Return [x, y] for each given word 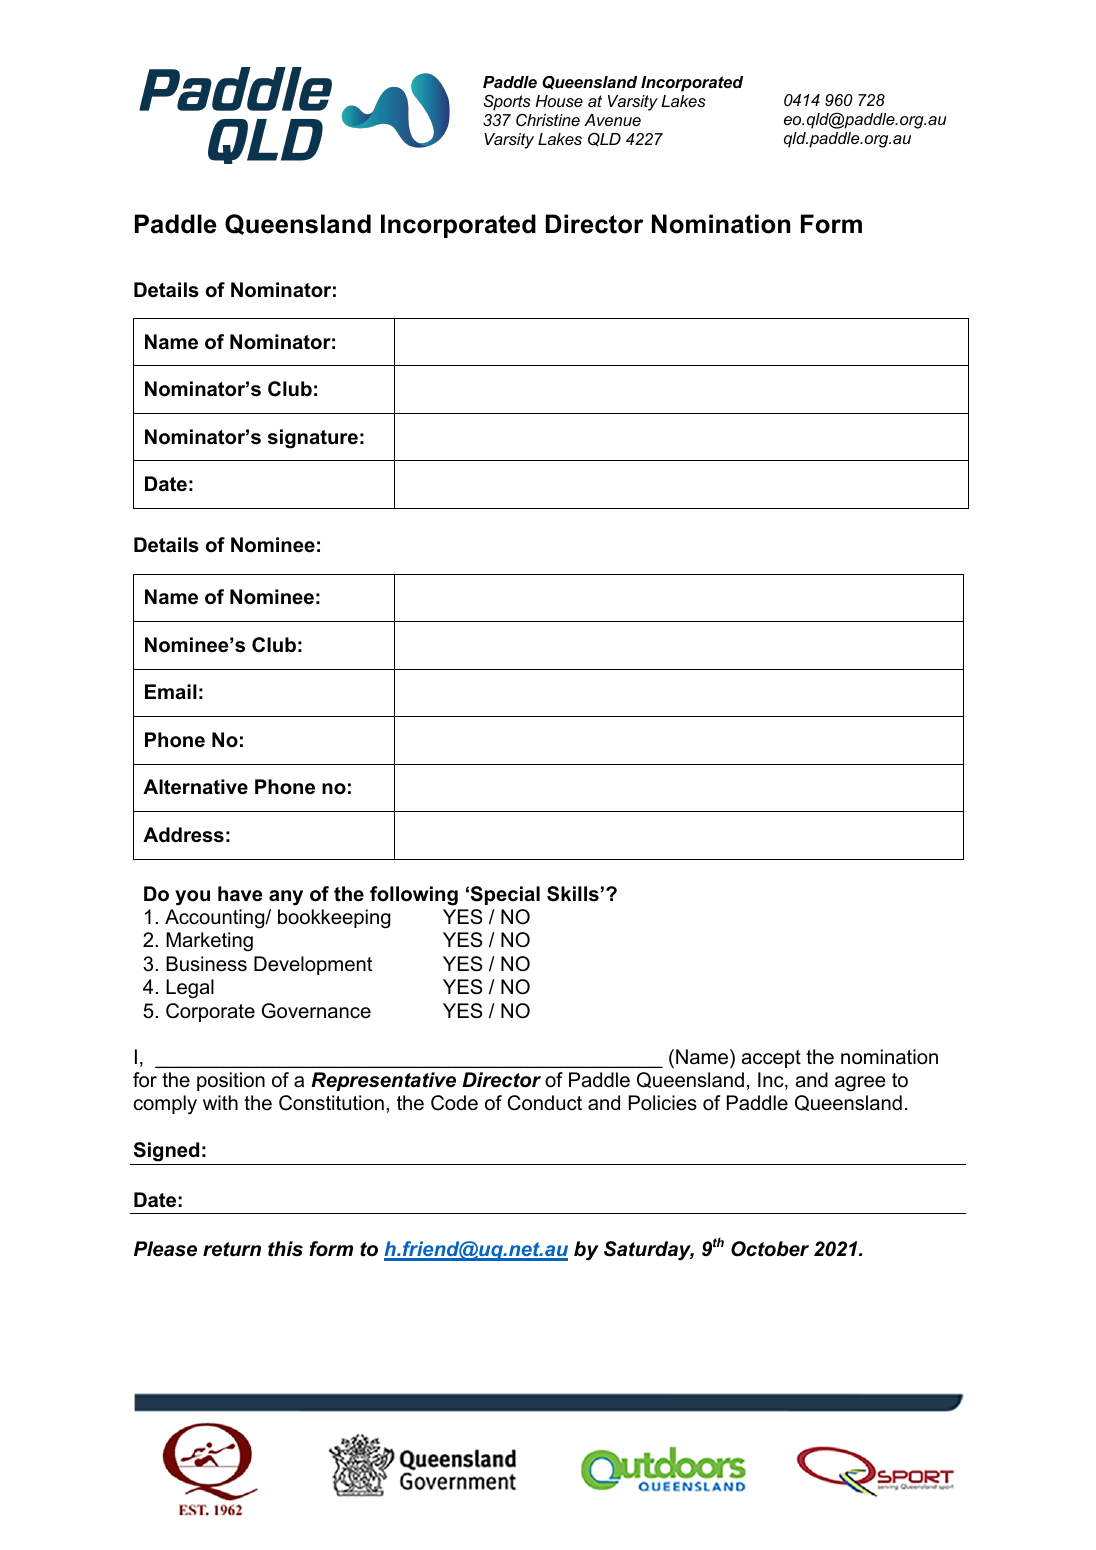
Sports [507, 102]
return [232, 1249]
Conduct [544, 1103]
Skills [573, 894]
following [414, 896]
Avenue [612, 120]
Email [171, 692]
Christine [548, 119]
